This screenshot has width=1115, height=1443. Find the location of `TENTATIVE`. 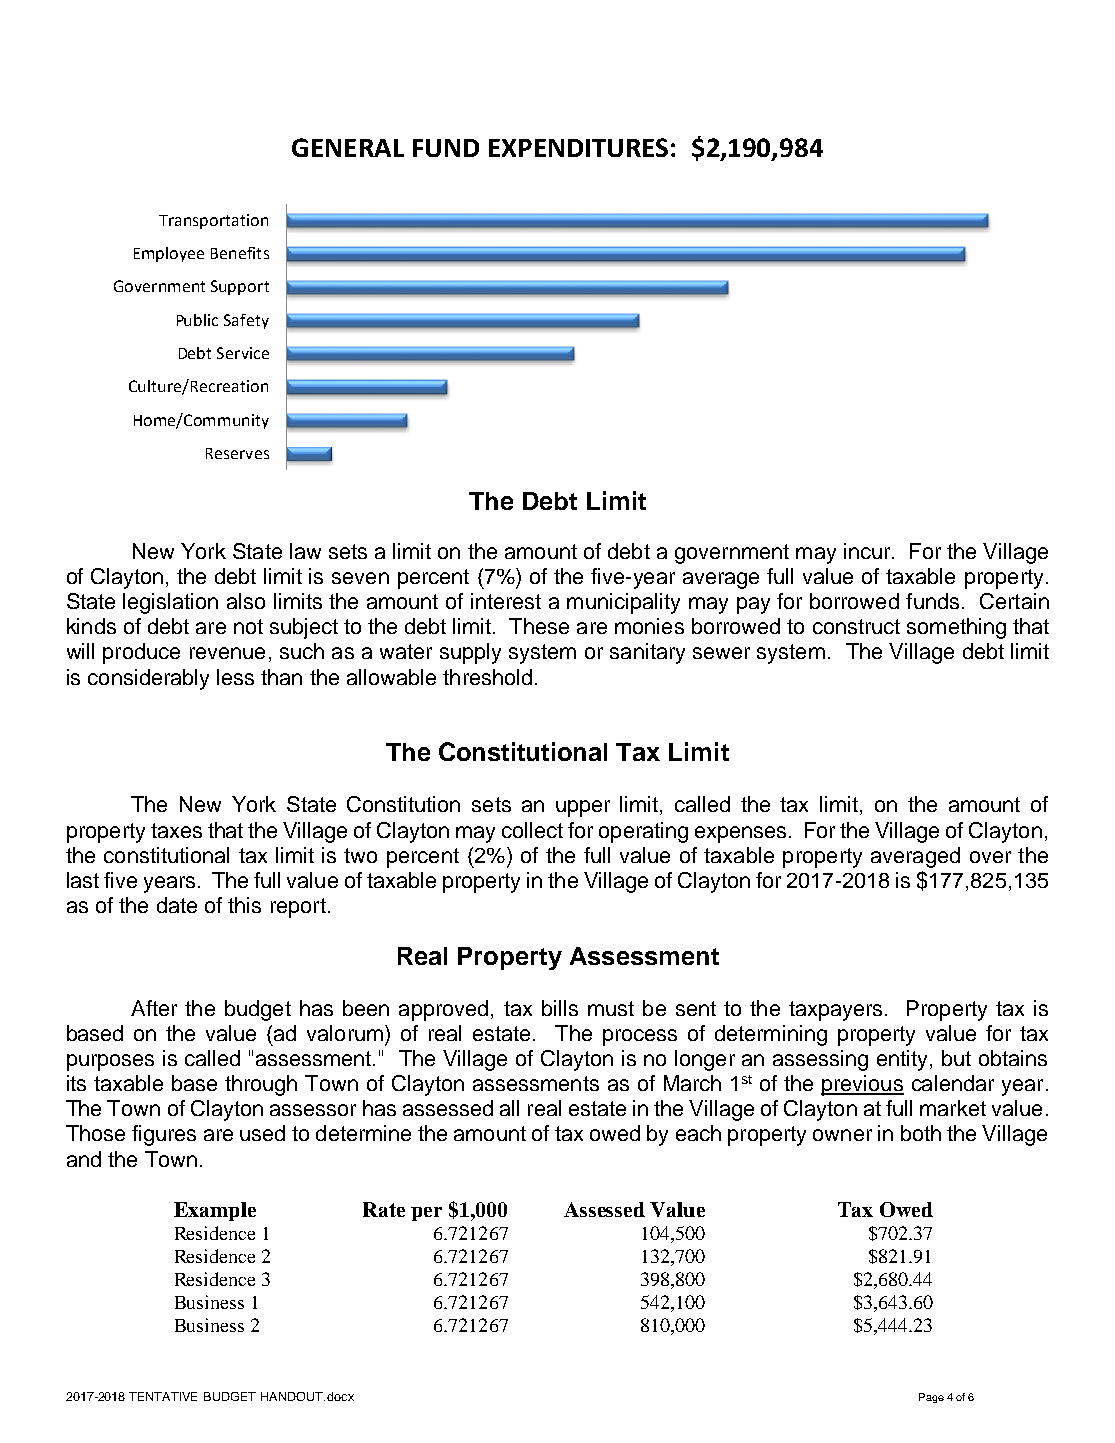

TENTATIVE is located at coordinates (163, 1396).
